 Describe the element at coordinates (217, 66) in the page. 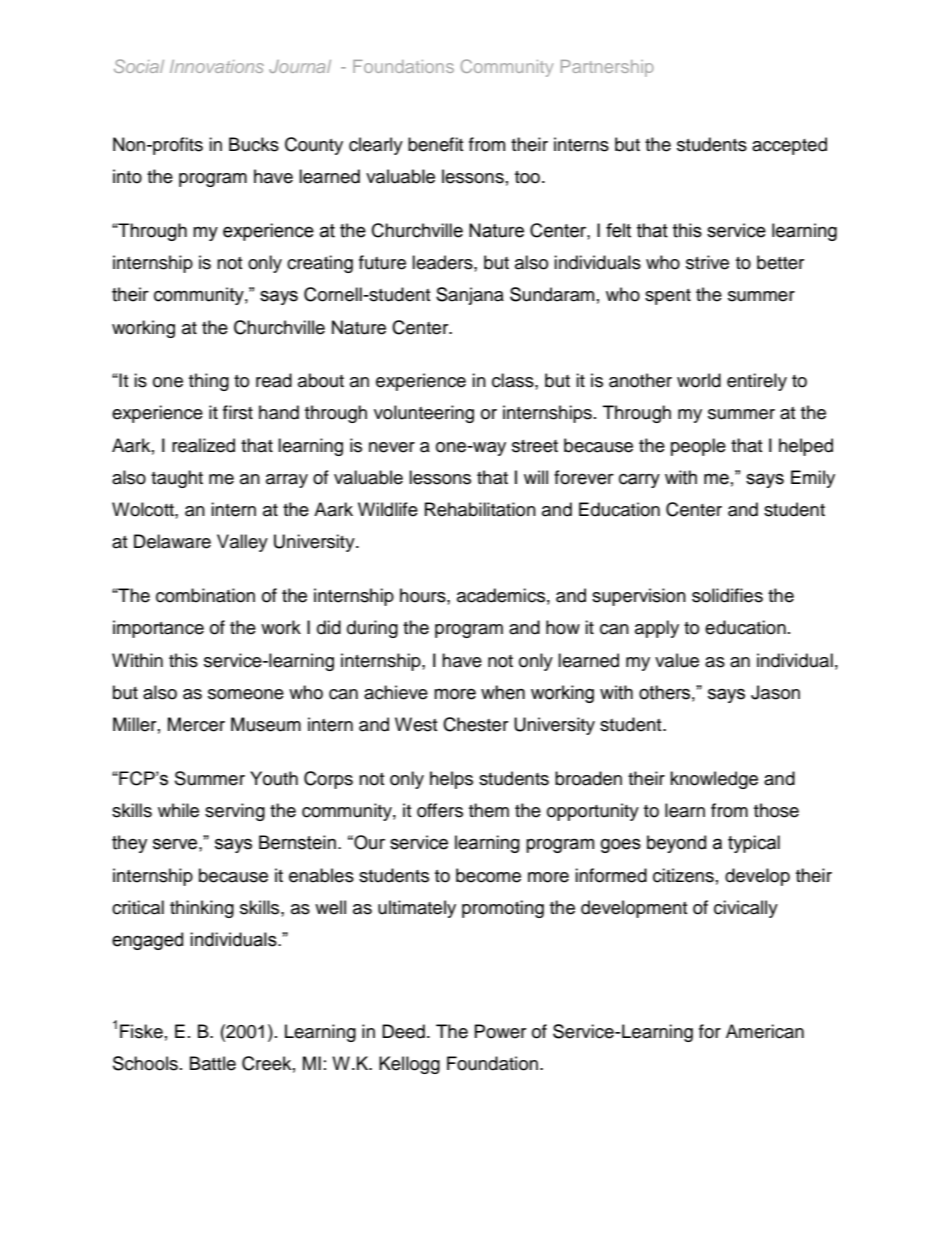

I see `Innovations` at that location.
